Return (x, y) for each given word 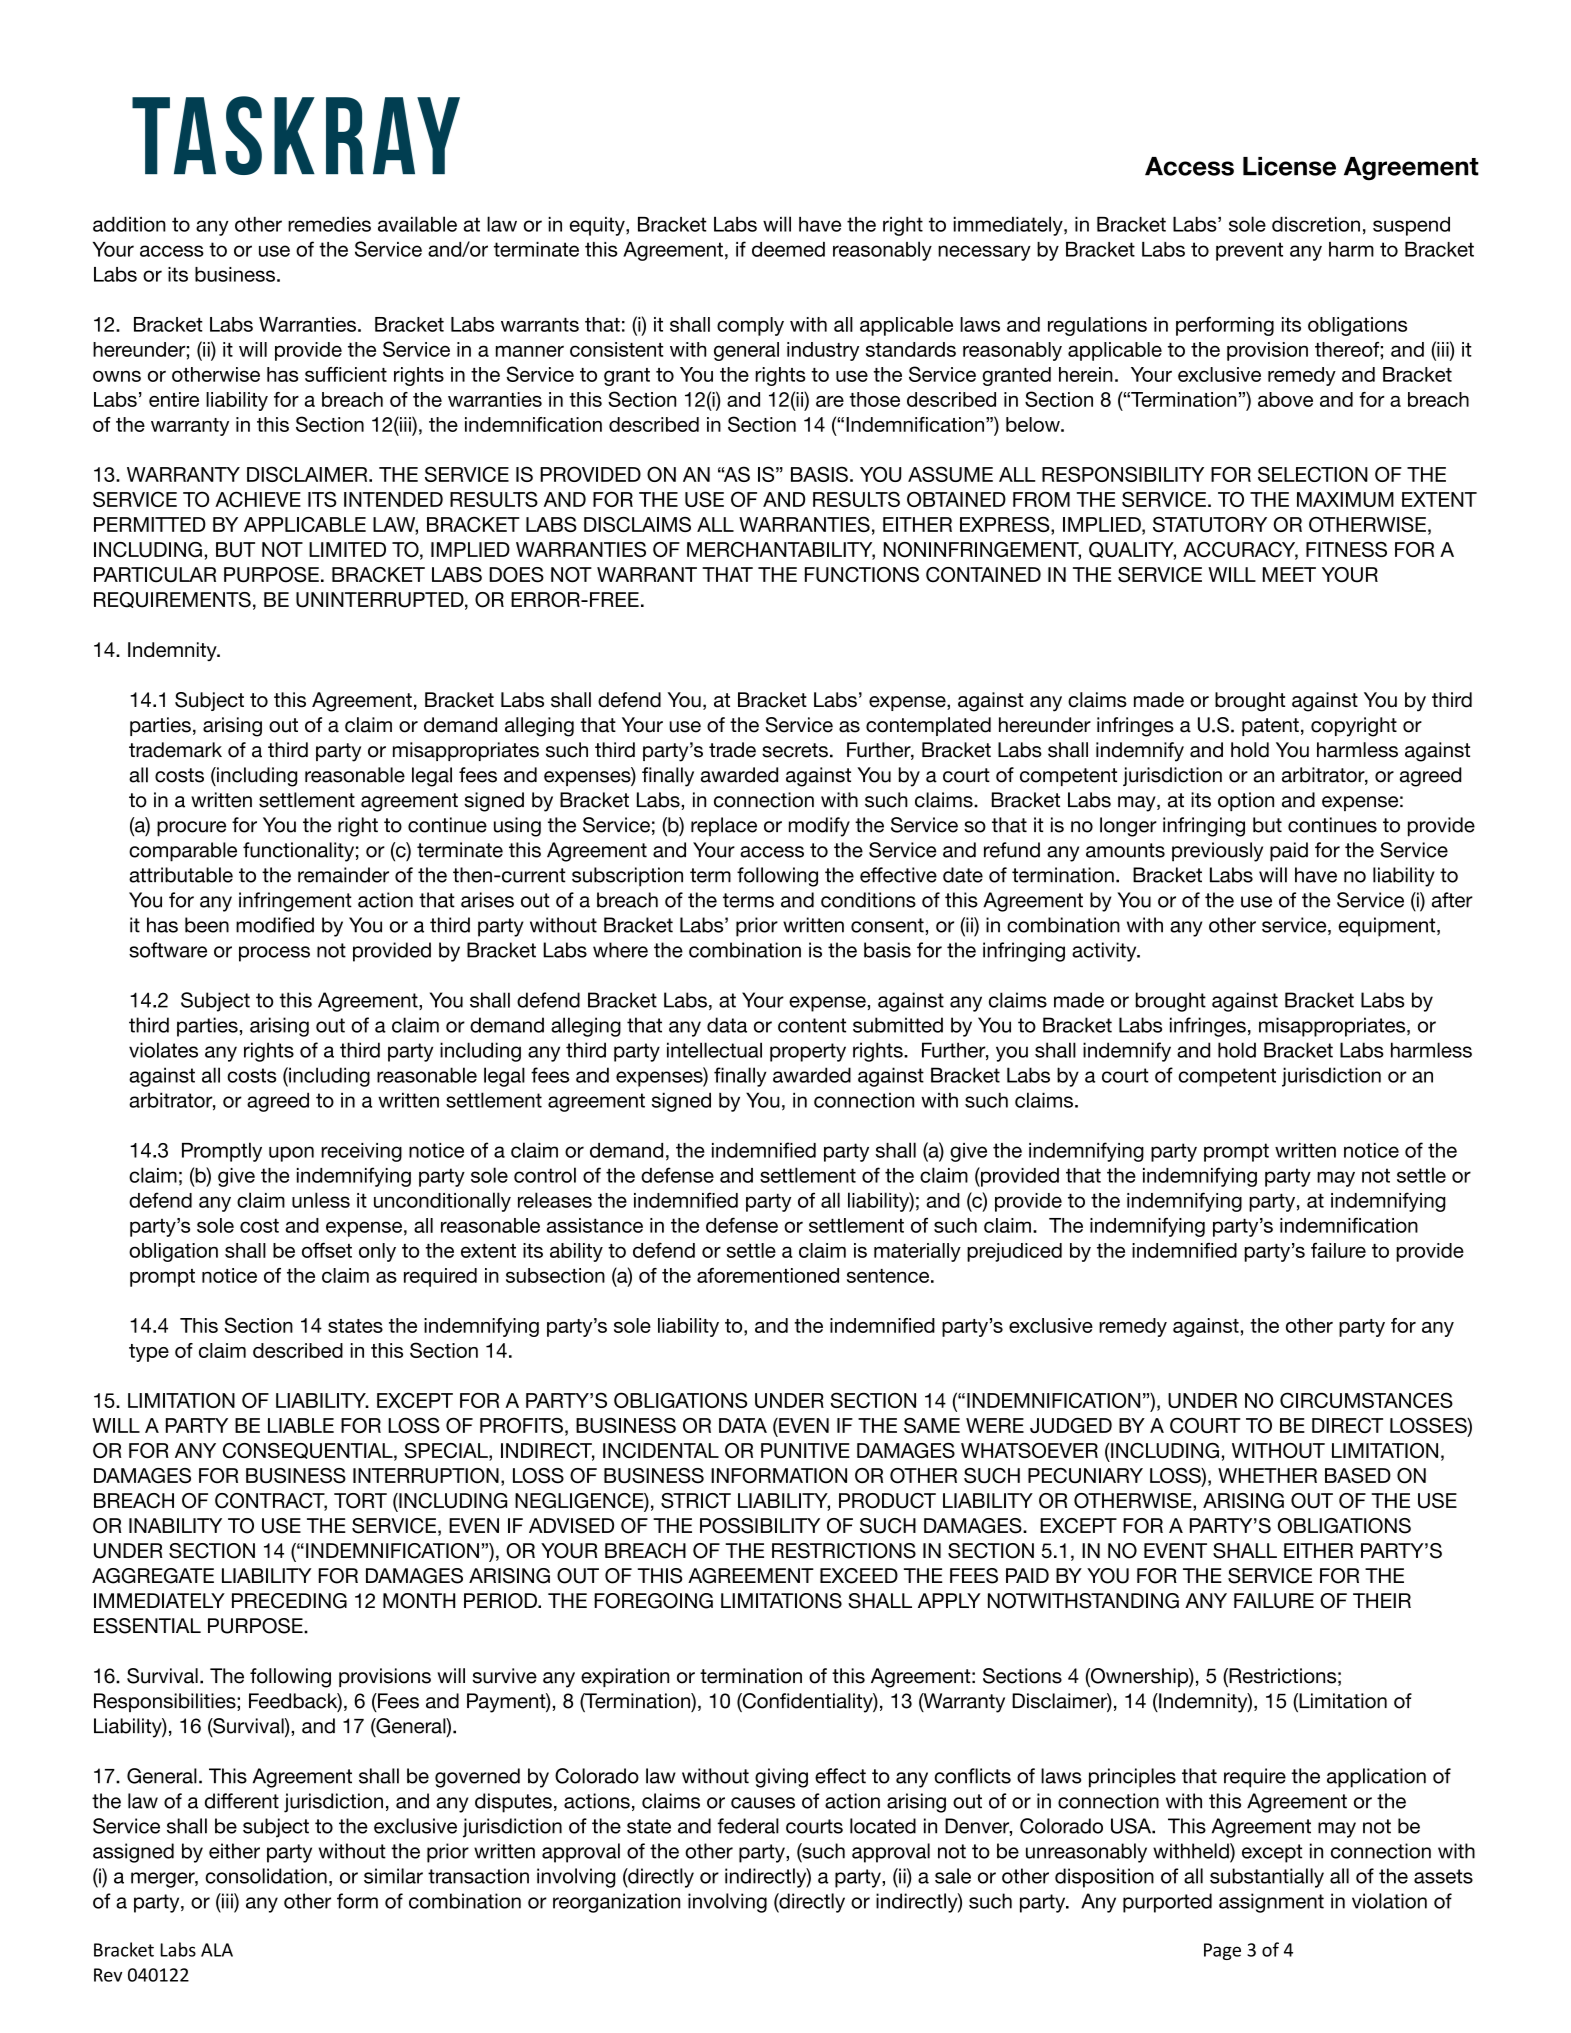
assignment (1271, 1903)
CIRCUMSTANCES (1366, 1400)
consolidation (266, 1876)
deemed (788, 249)
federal (748, 1826)
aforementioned (768, 1275)
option (1246, 801)
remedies (329, 224)
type (149, 1353)
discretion (1316, 224)
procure (191, 829)
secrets (795, 750)
